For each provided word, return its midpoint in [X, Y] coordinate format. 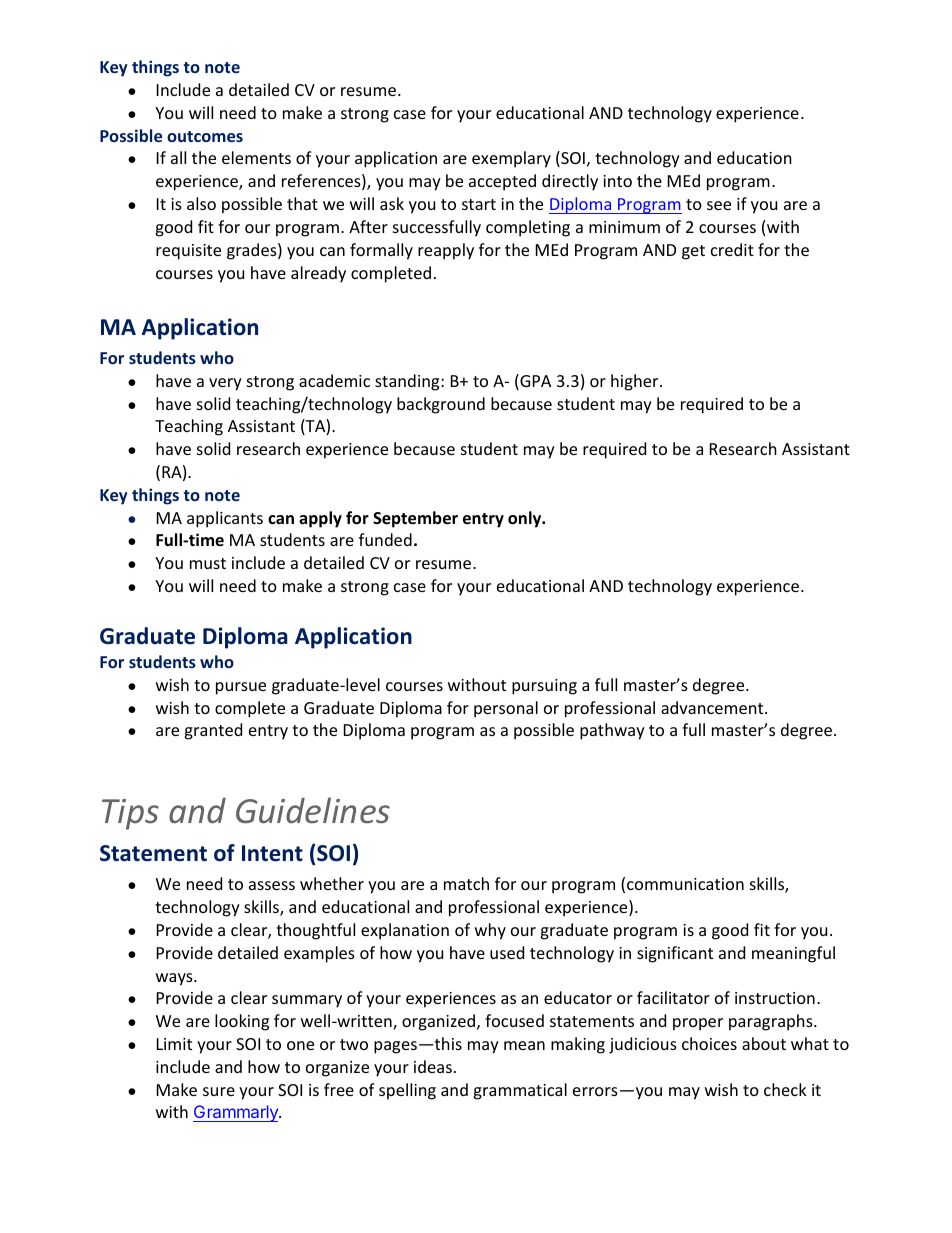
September [415, 519]
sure [219, 1091]
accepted [502, 182]
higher [636, 382]
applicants [225, 519]
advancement [713, 707]
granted [213, 731]
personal [506, 709]
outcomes [205, 136]
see [719, 205]
